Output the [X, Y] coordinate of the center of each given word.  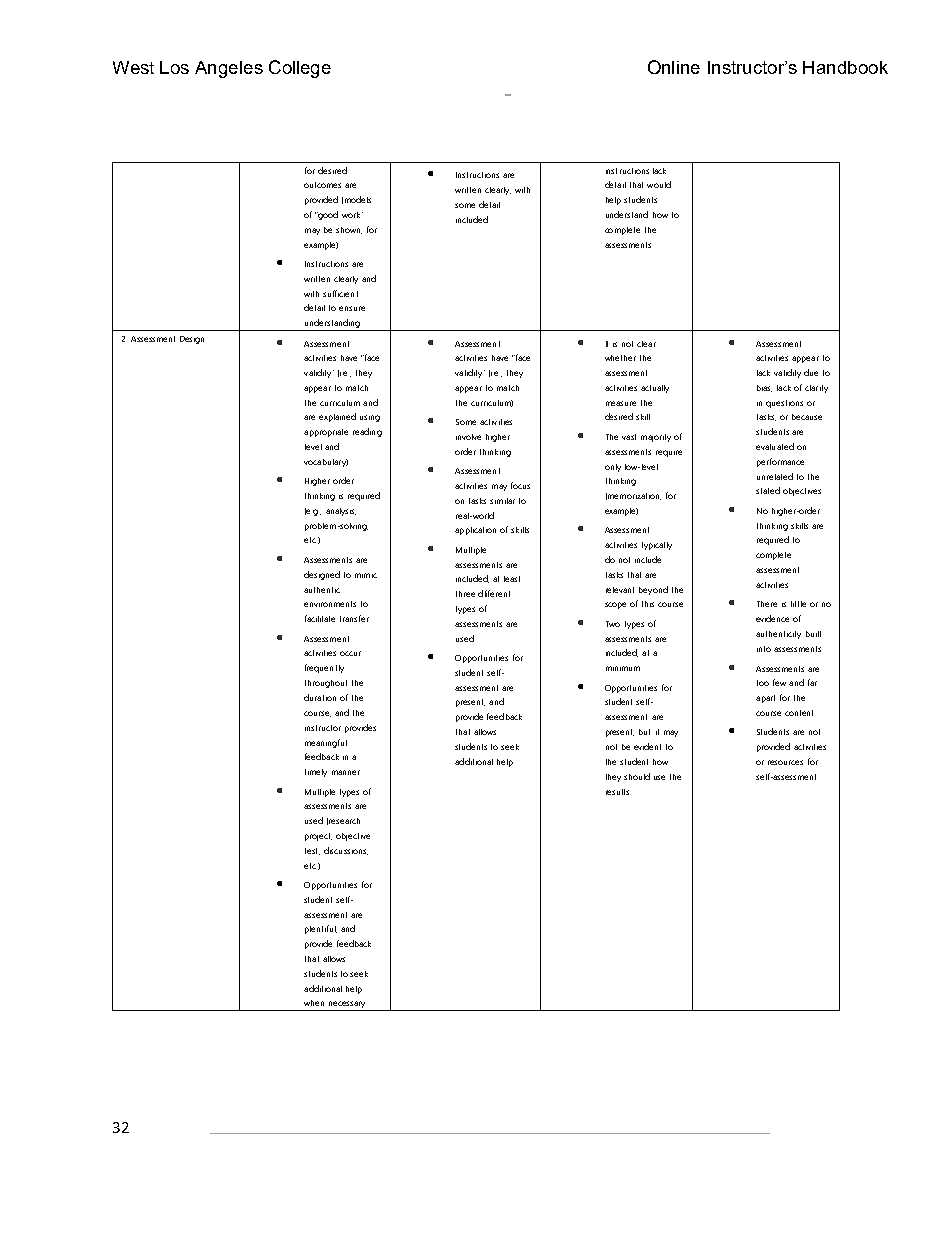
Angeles [229, 69]
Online [674, 67]
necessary [347, 1006]
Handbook [845, 67]
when [314, 1003]
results [617, 792]
